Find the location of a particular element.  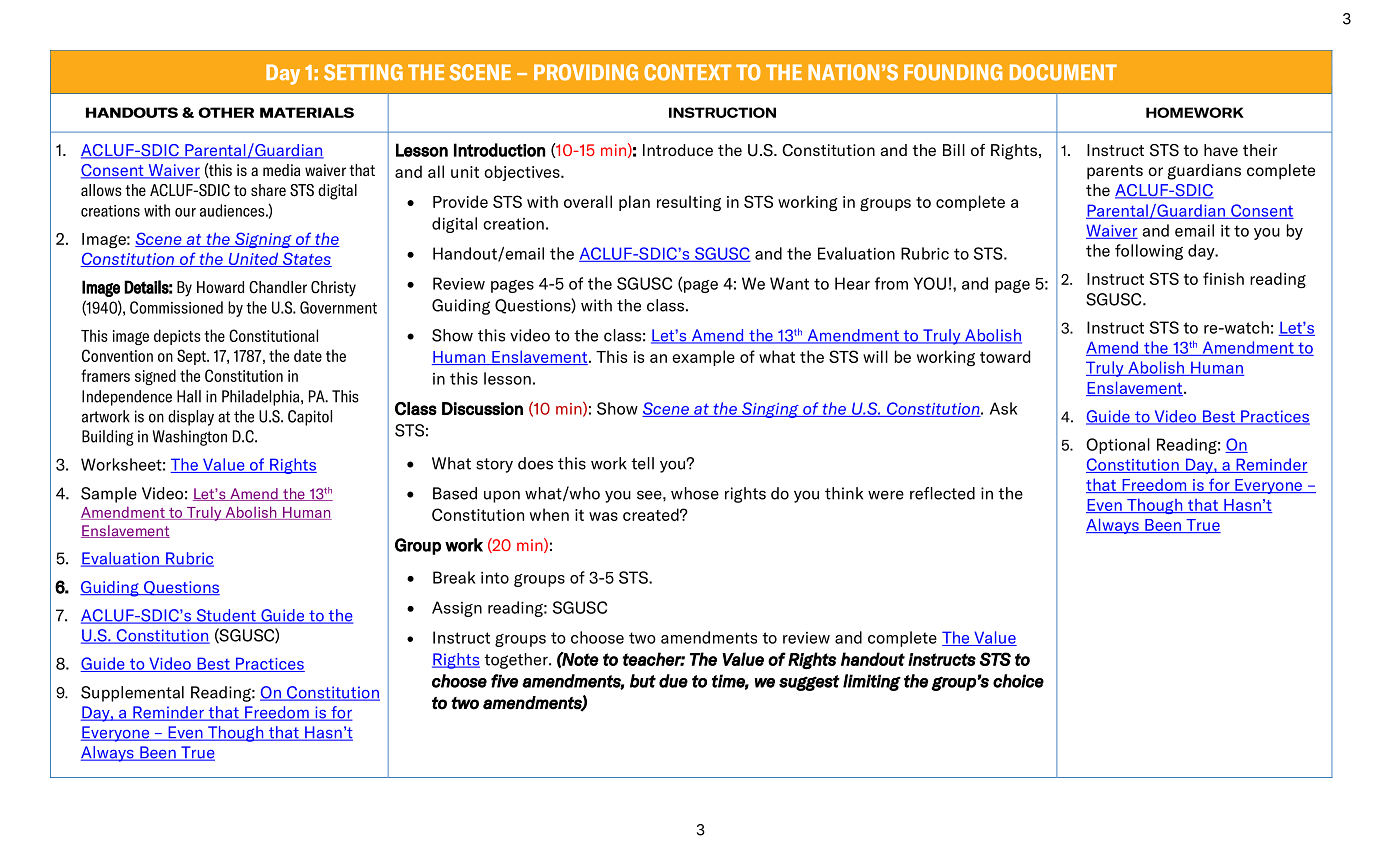

Supplemental is located at coordinates (132, 694).
